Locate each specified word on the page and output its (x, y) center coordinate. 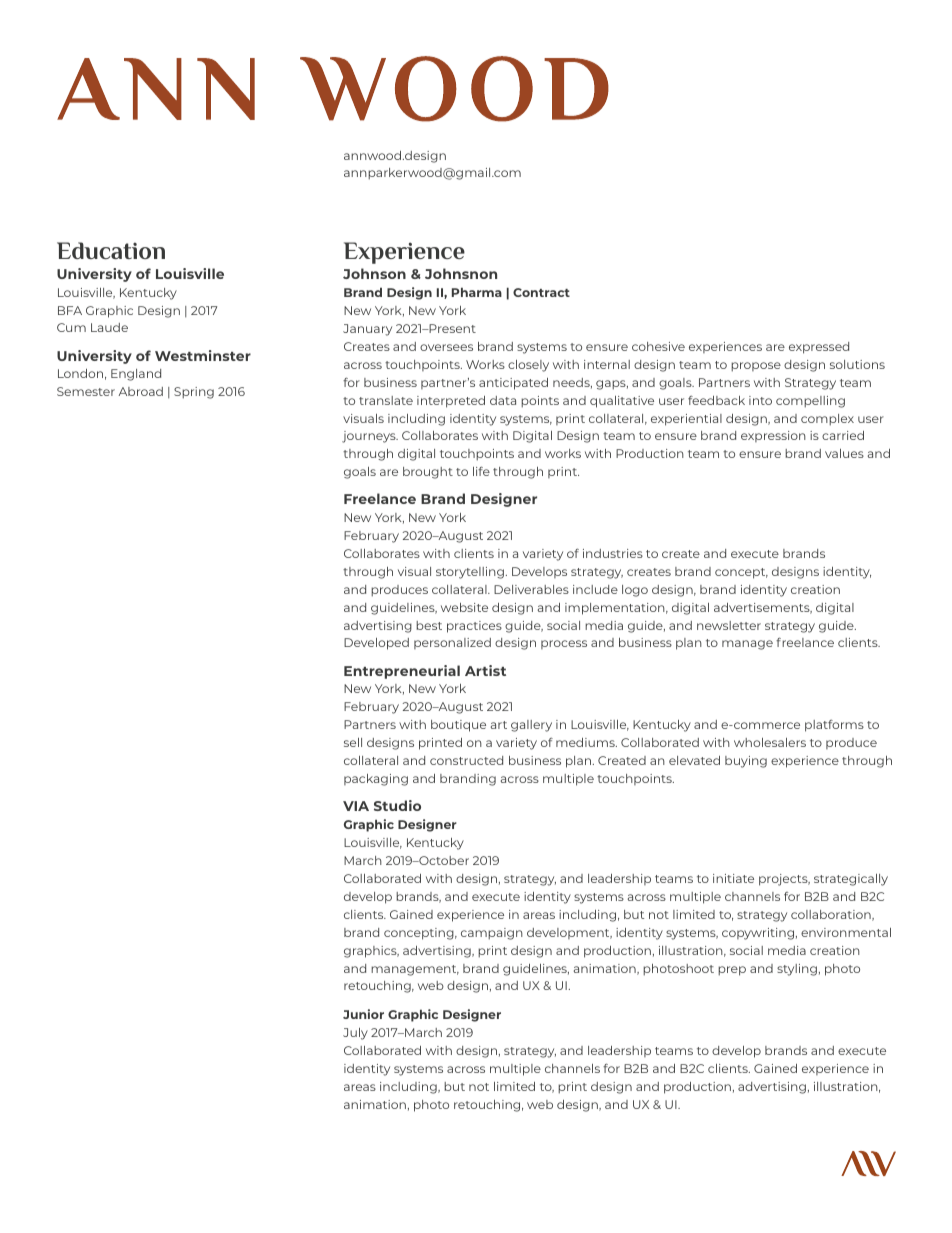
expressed (819, 348)
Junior (363, 1014)
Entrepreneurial (402, 672)
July (355, 1034)
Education (111, 250)
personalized (452, 643)
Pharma (477, 292)
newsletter (729, 625)
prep (732, 971)
